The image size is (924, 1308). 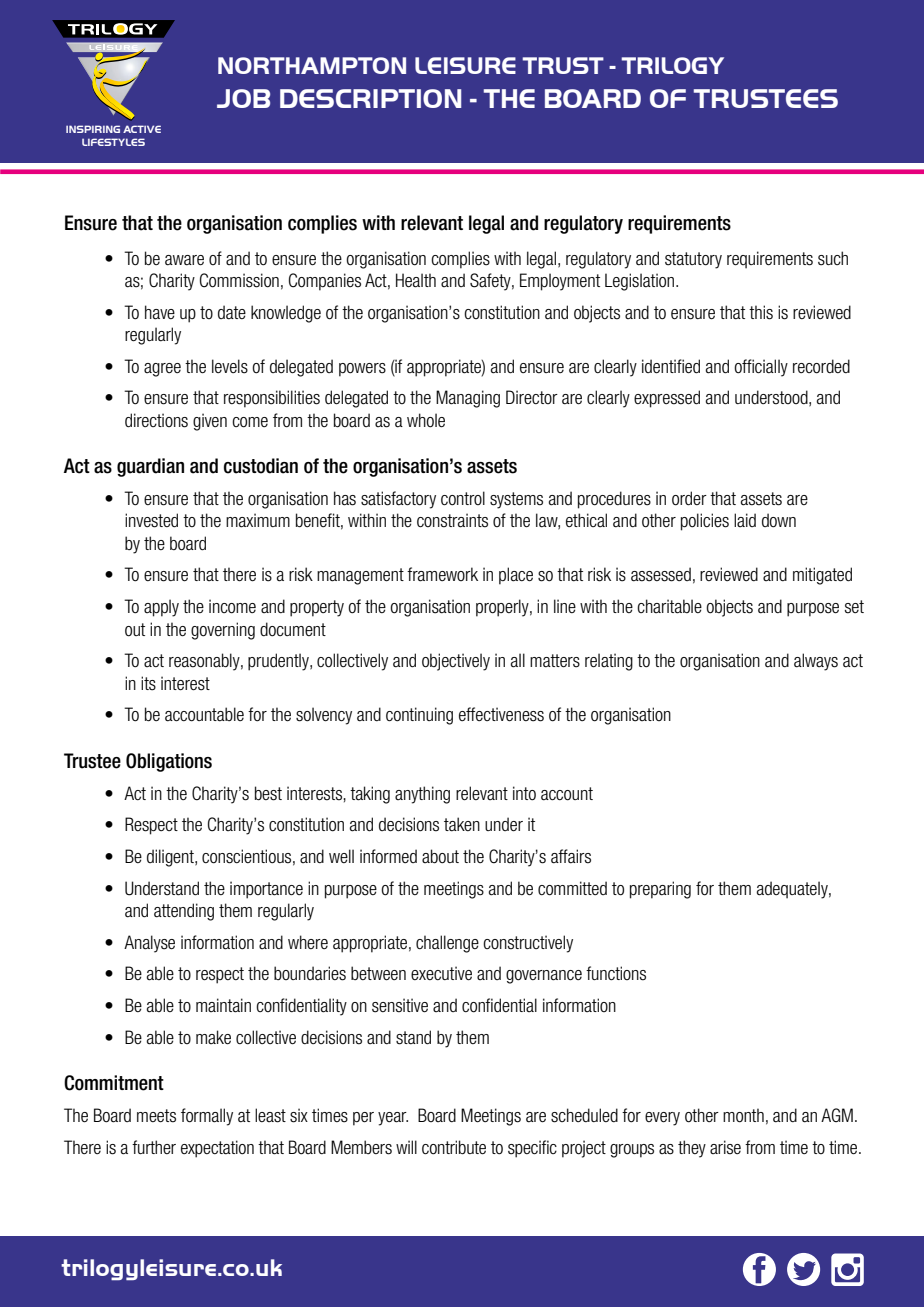 I want to click on mitigated, so click(x=822, y=576).
